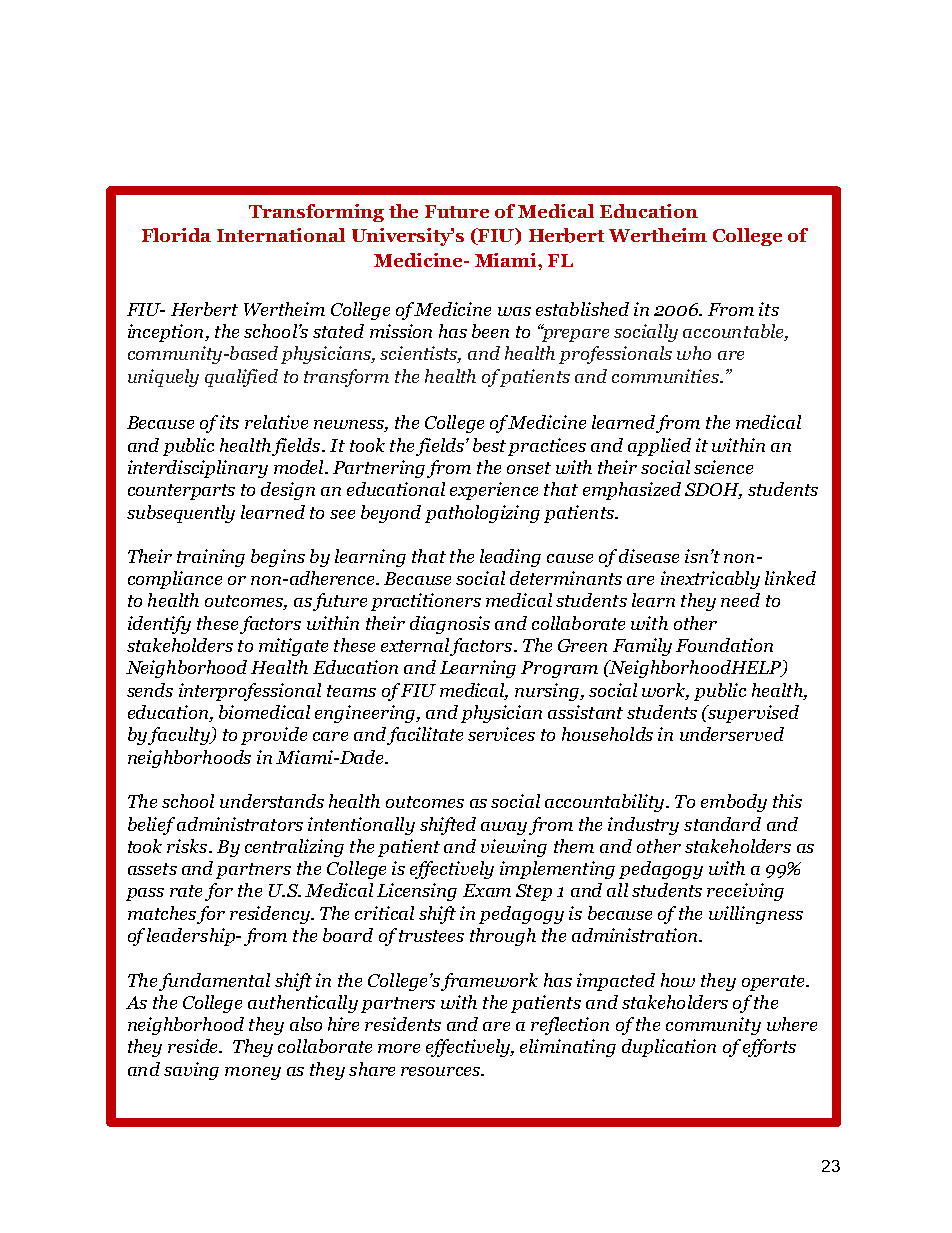 The image size is (952, 1233). I want to click on embody, so click(734, 803).
